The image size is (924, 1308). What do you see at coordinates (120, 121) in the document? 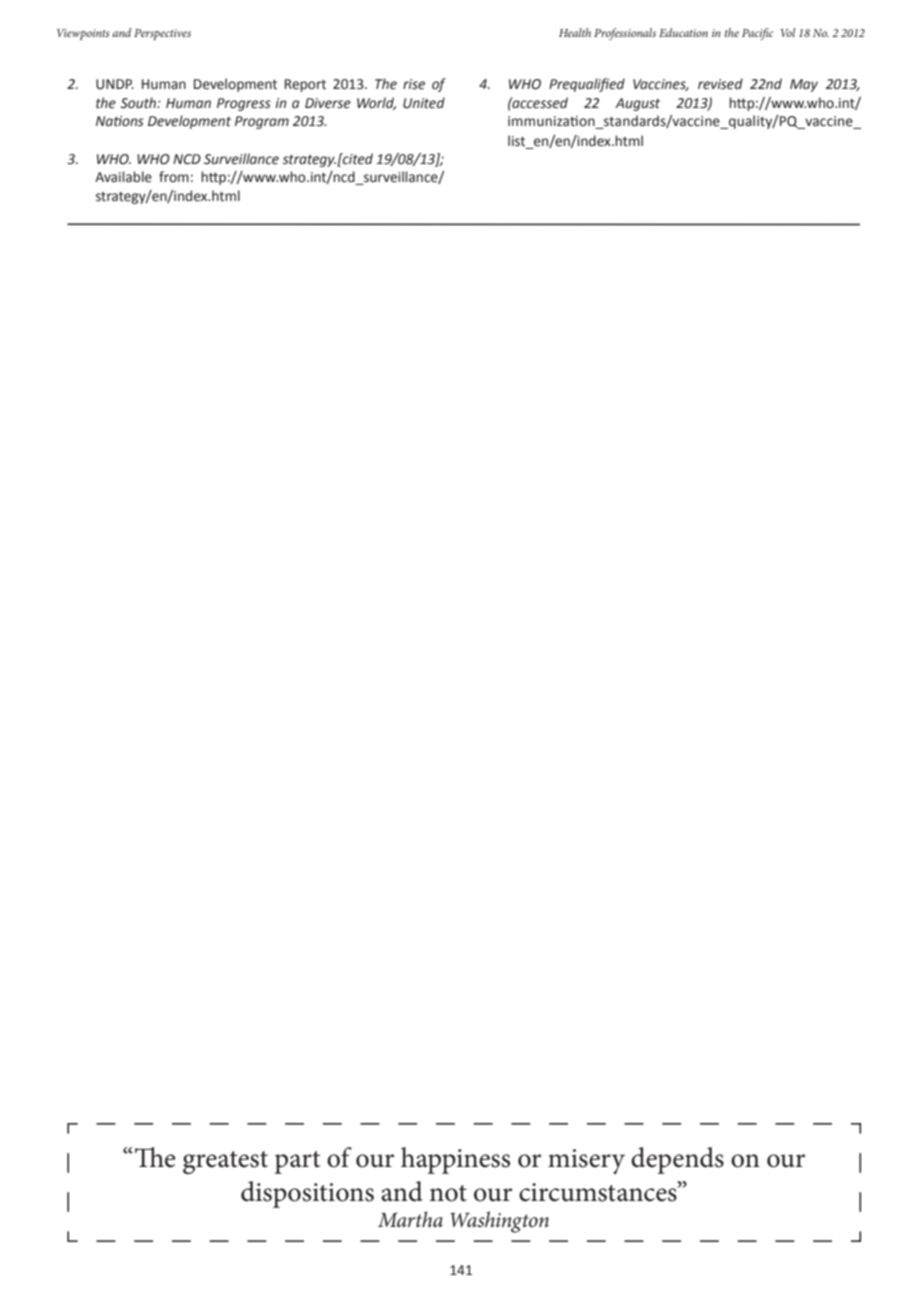
I see `Nations` at bounding box center [120, 121].
